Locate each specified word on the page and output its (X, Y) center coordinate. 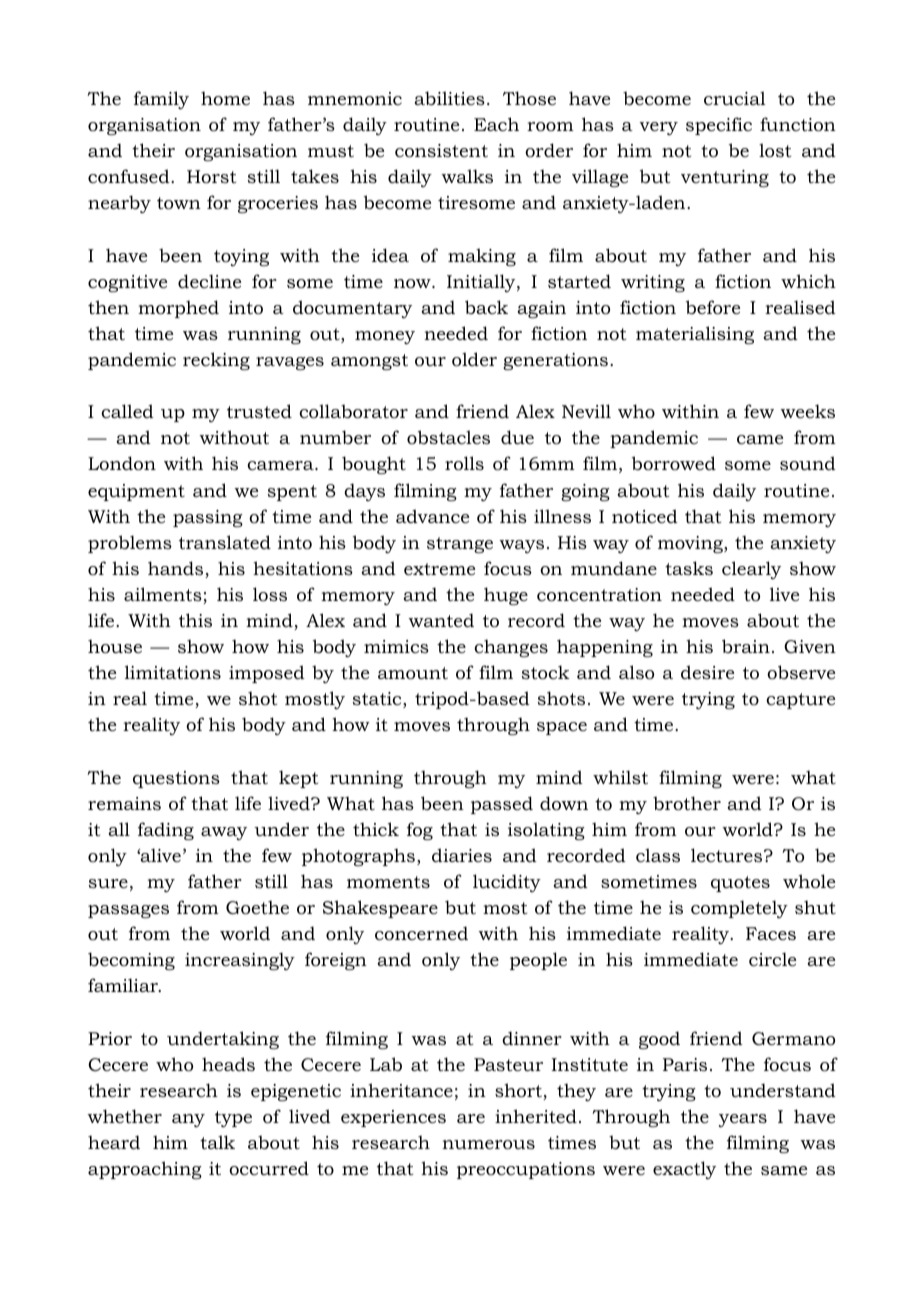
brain (746, 646)
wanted (441, 620)
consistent (441, 151)
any (188, 1120)
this (195, 620)
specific (719, 126)
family (161, 100)
